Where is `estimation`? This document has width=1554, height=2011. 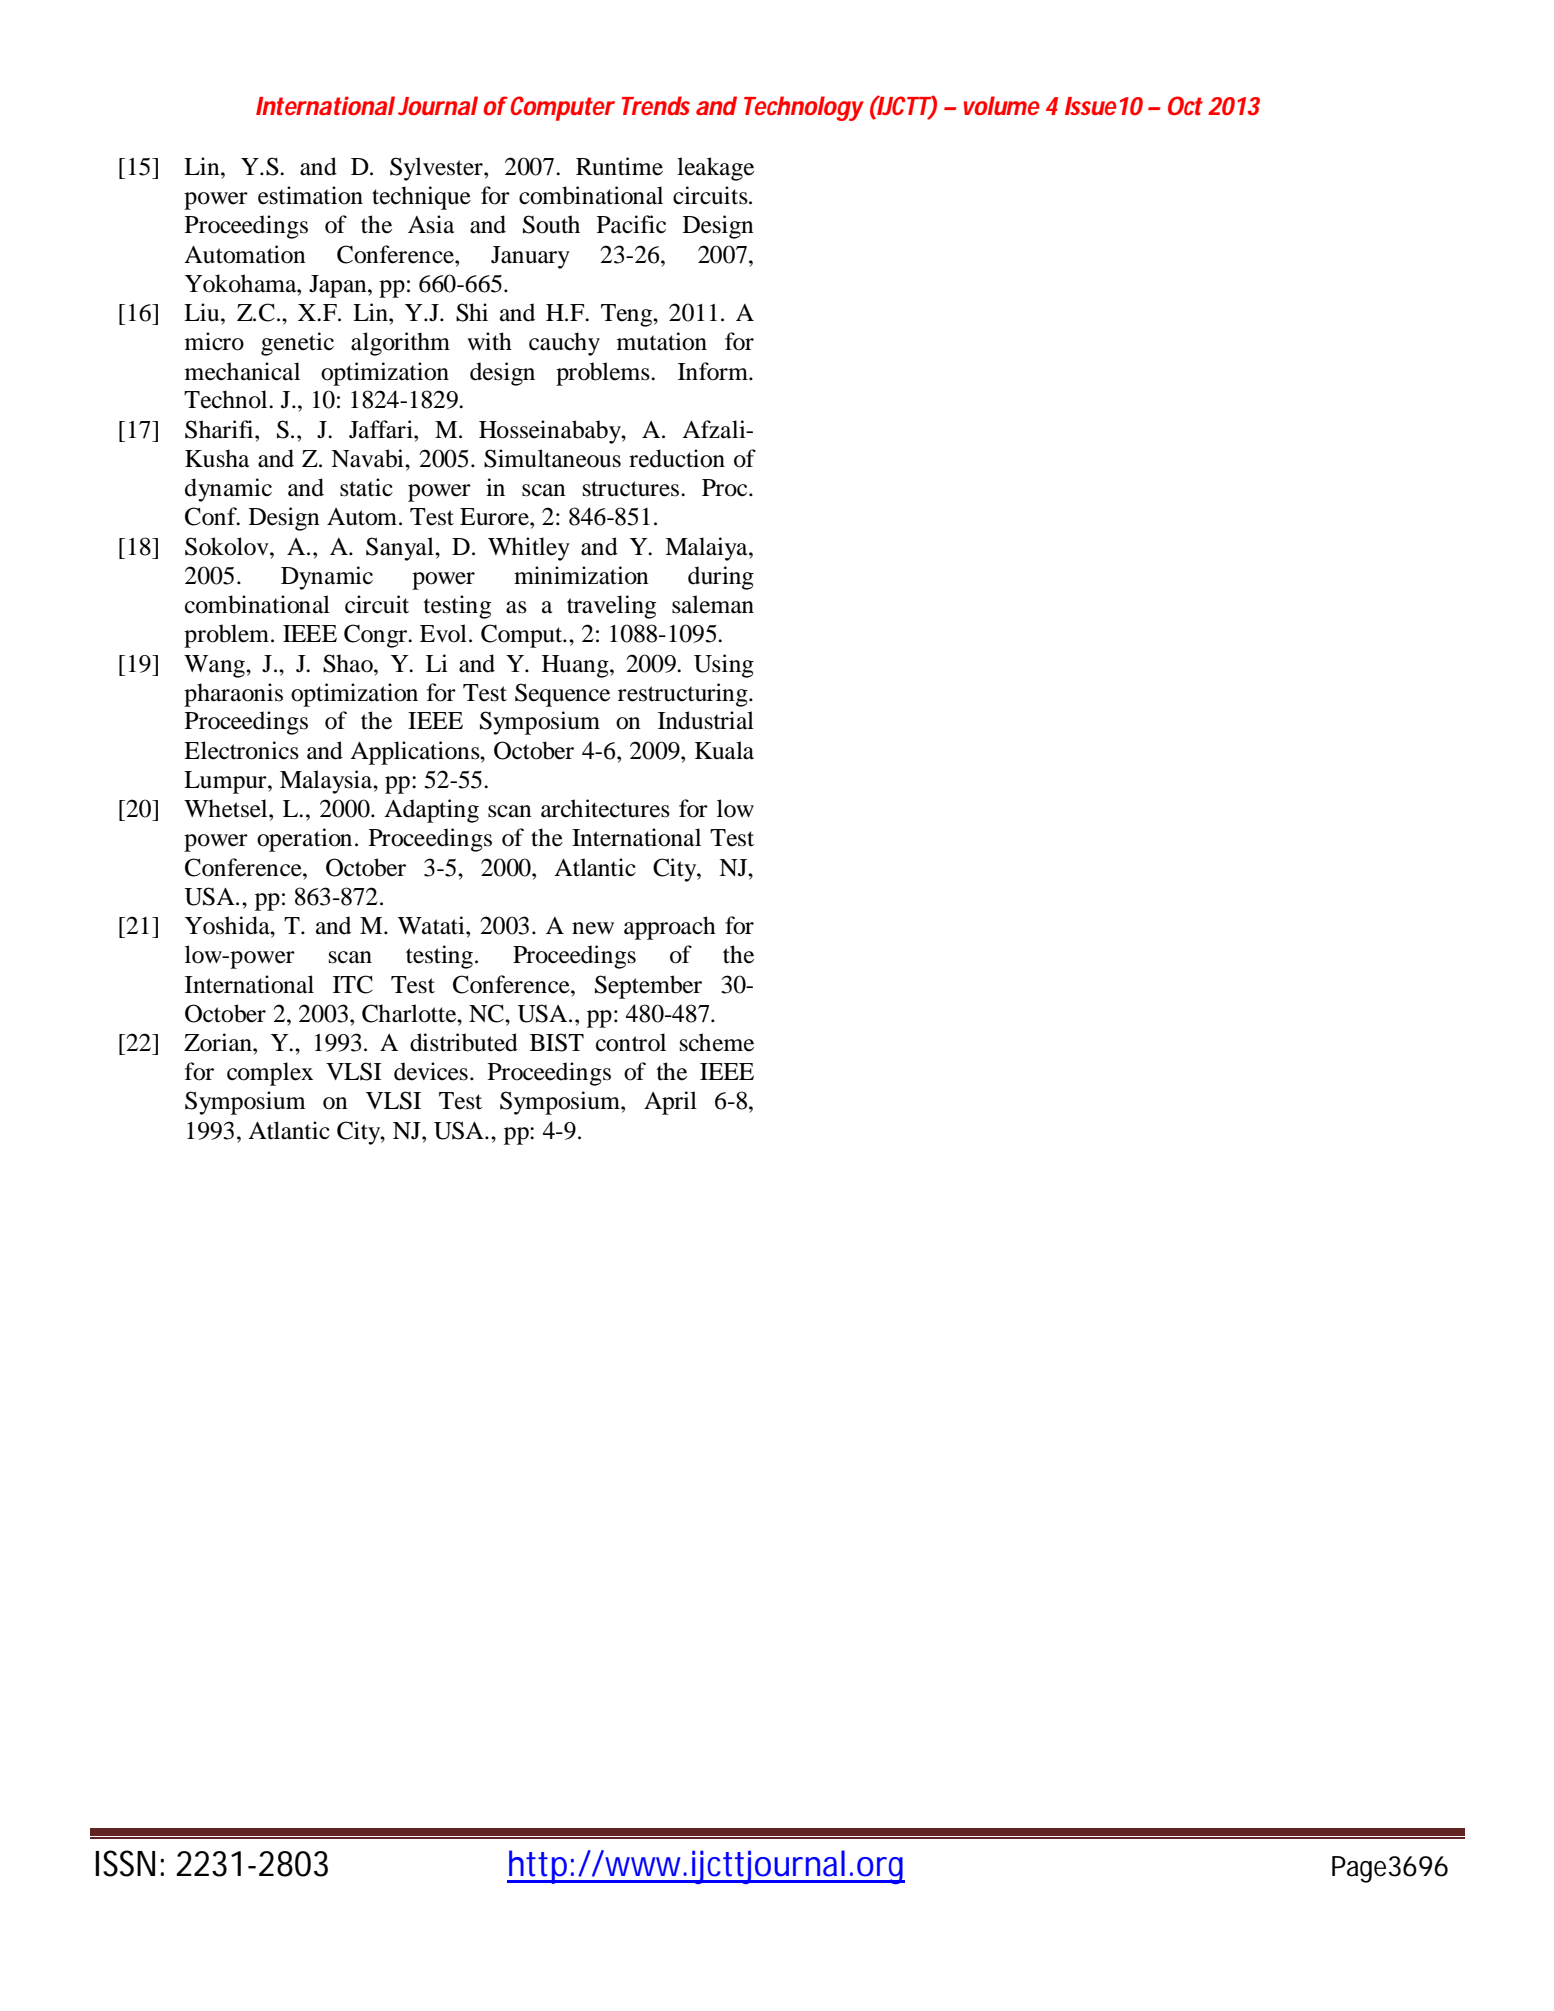 estimation is located at coordinates (310, 195).
